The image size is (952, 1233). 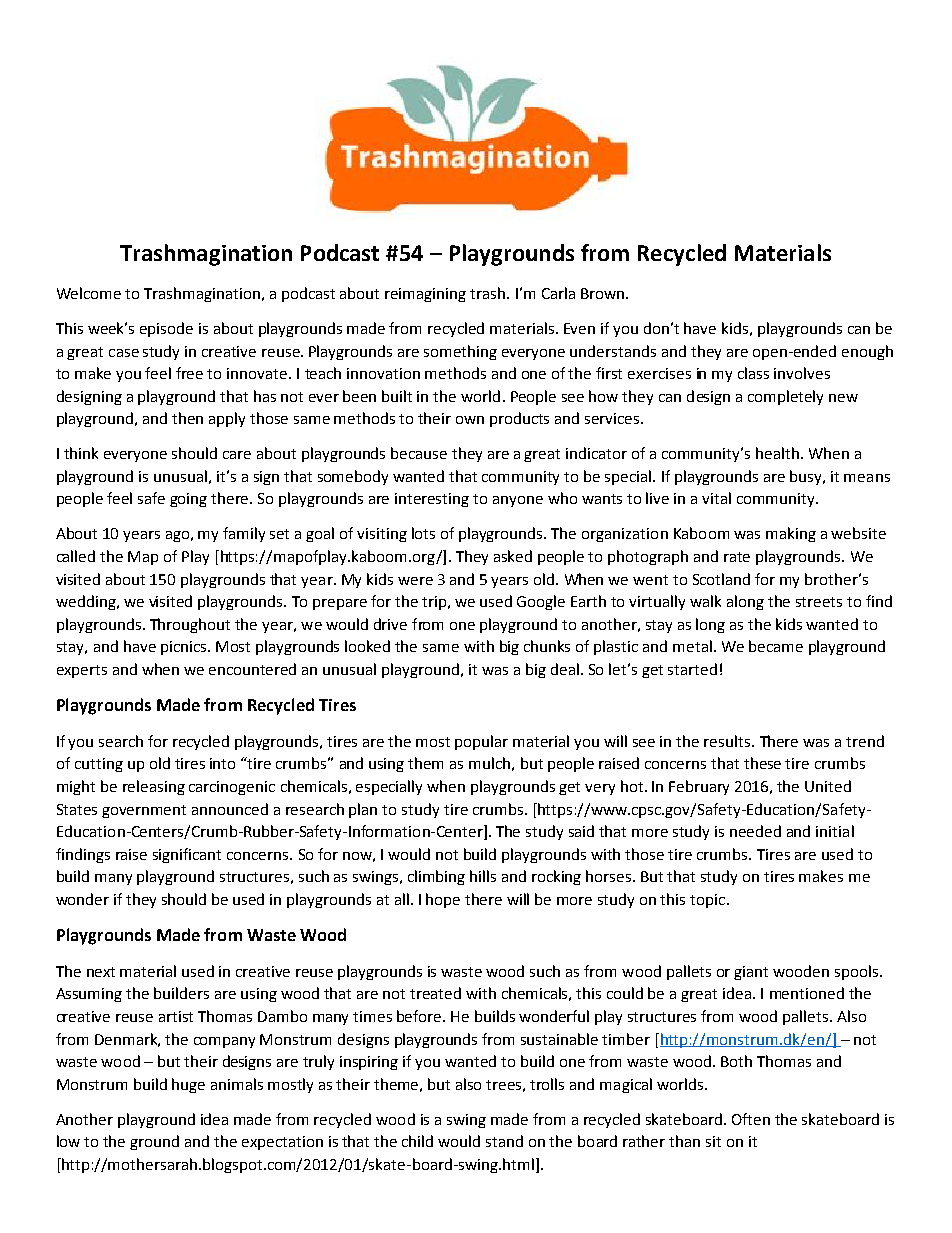 I want to click on huge, so click(x=188, y=1085).
